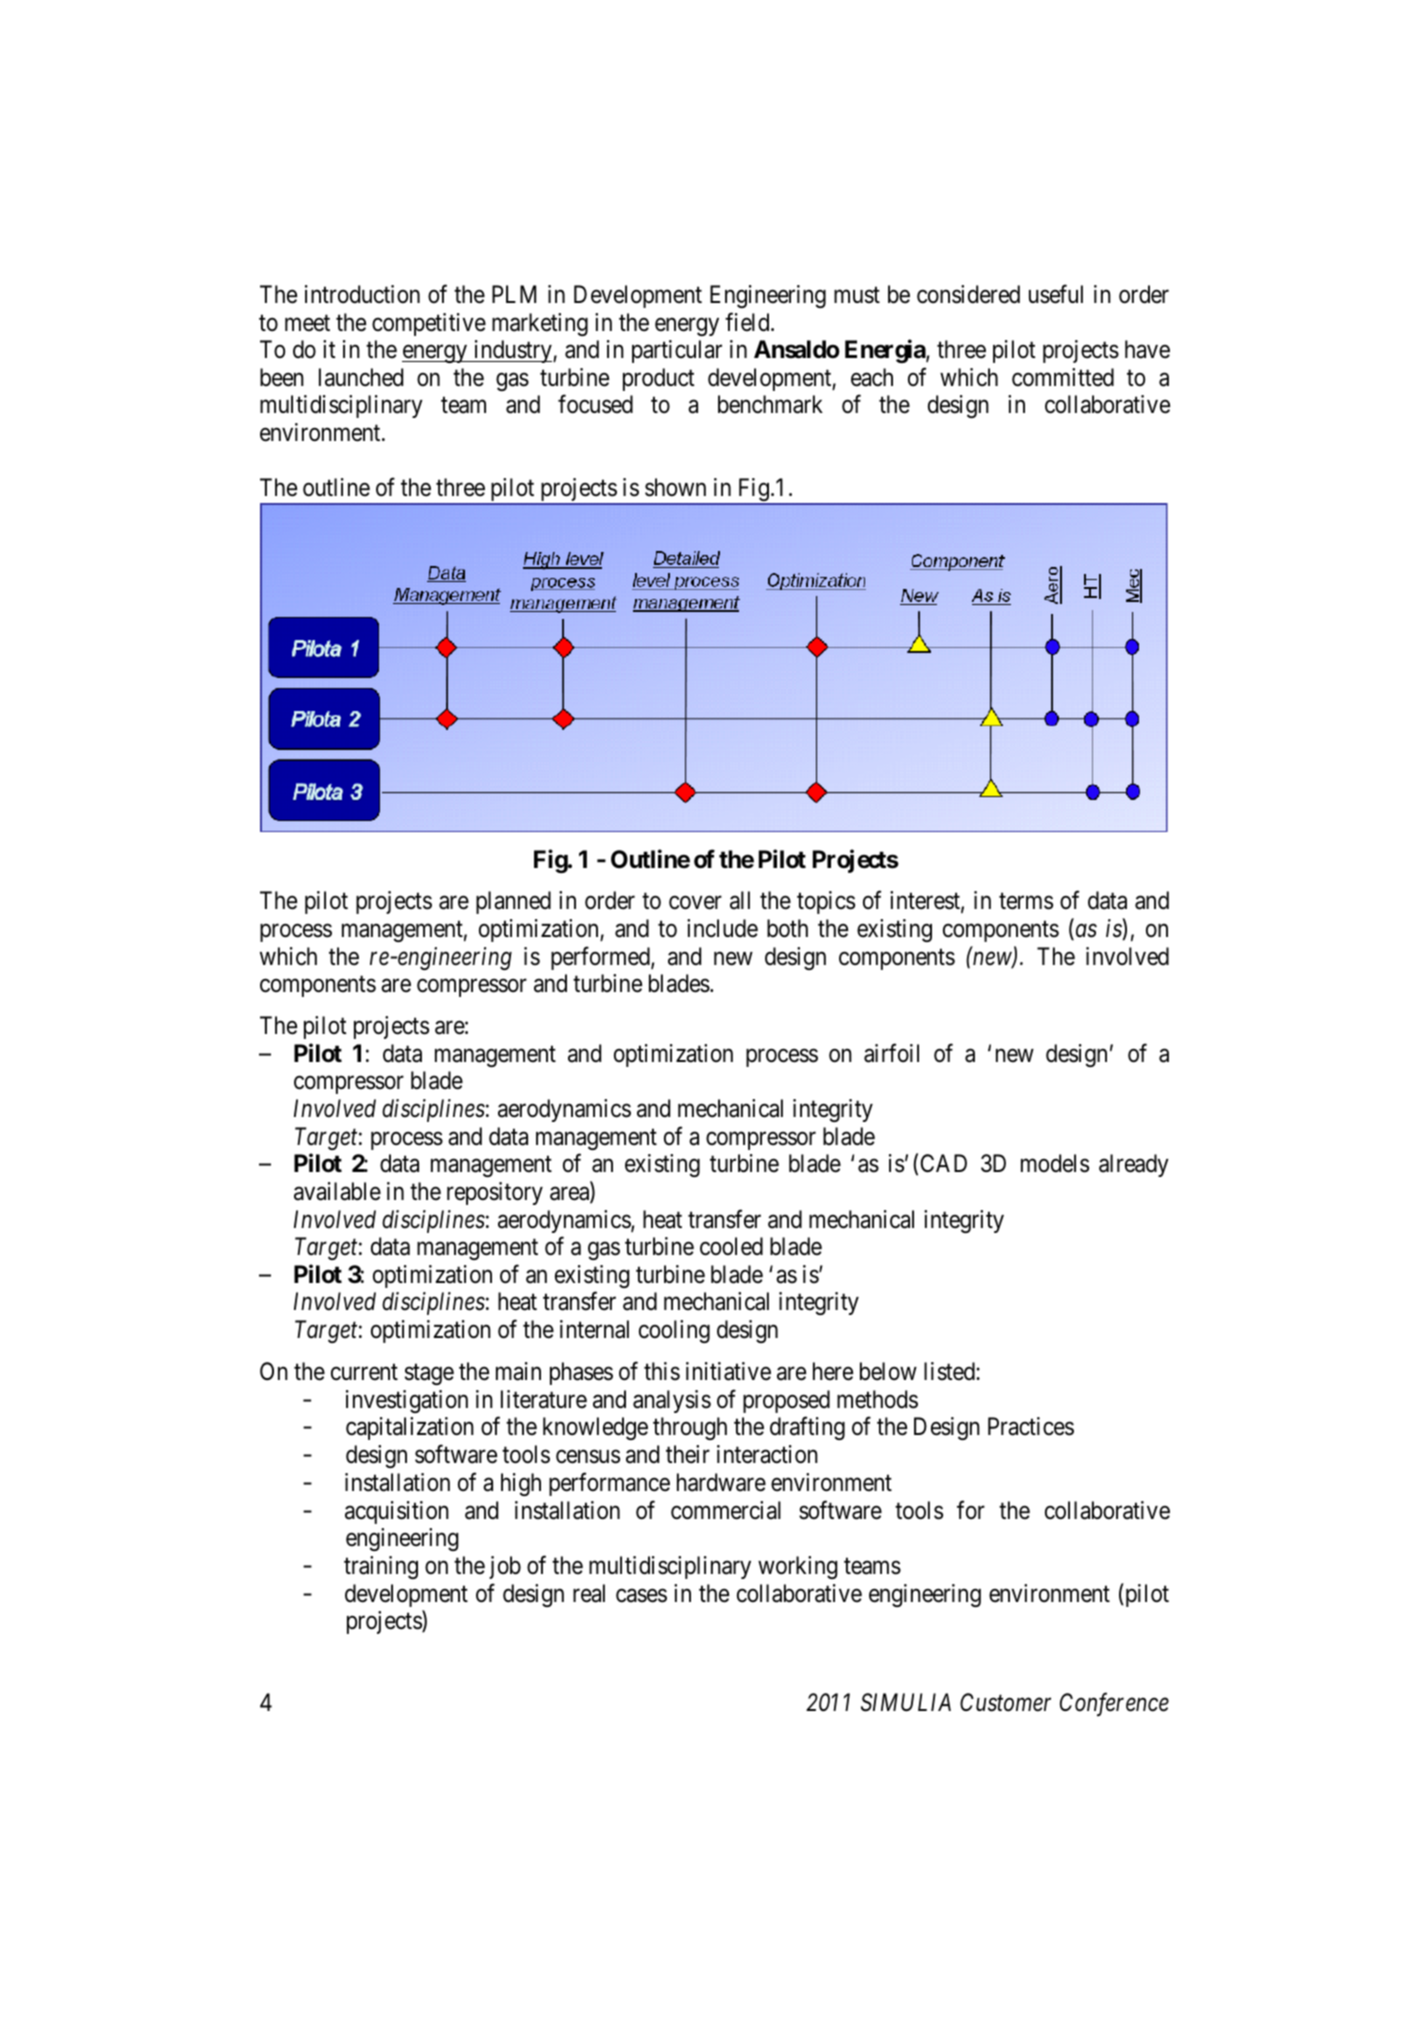  I want to click on include, so click(722, 928).
